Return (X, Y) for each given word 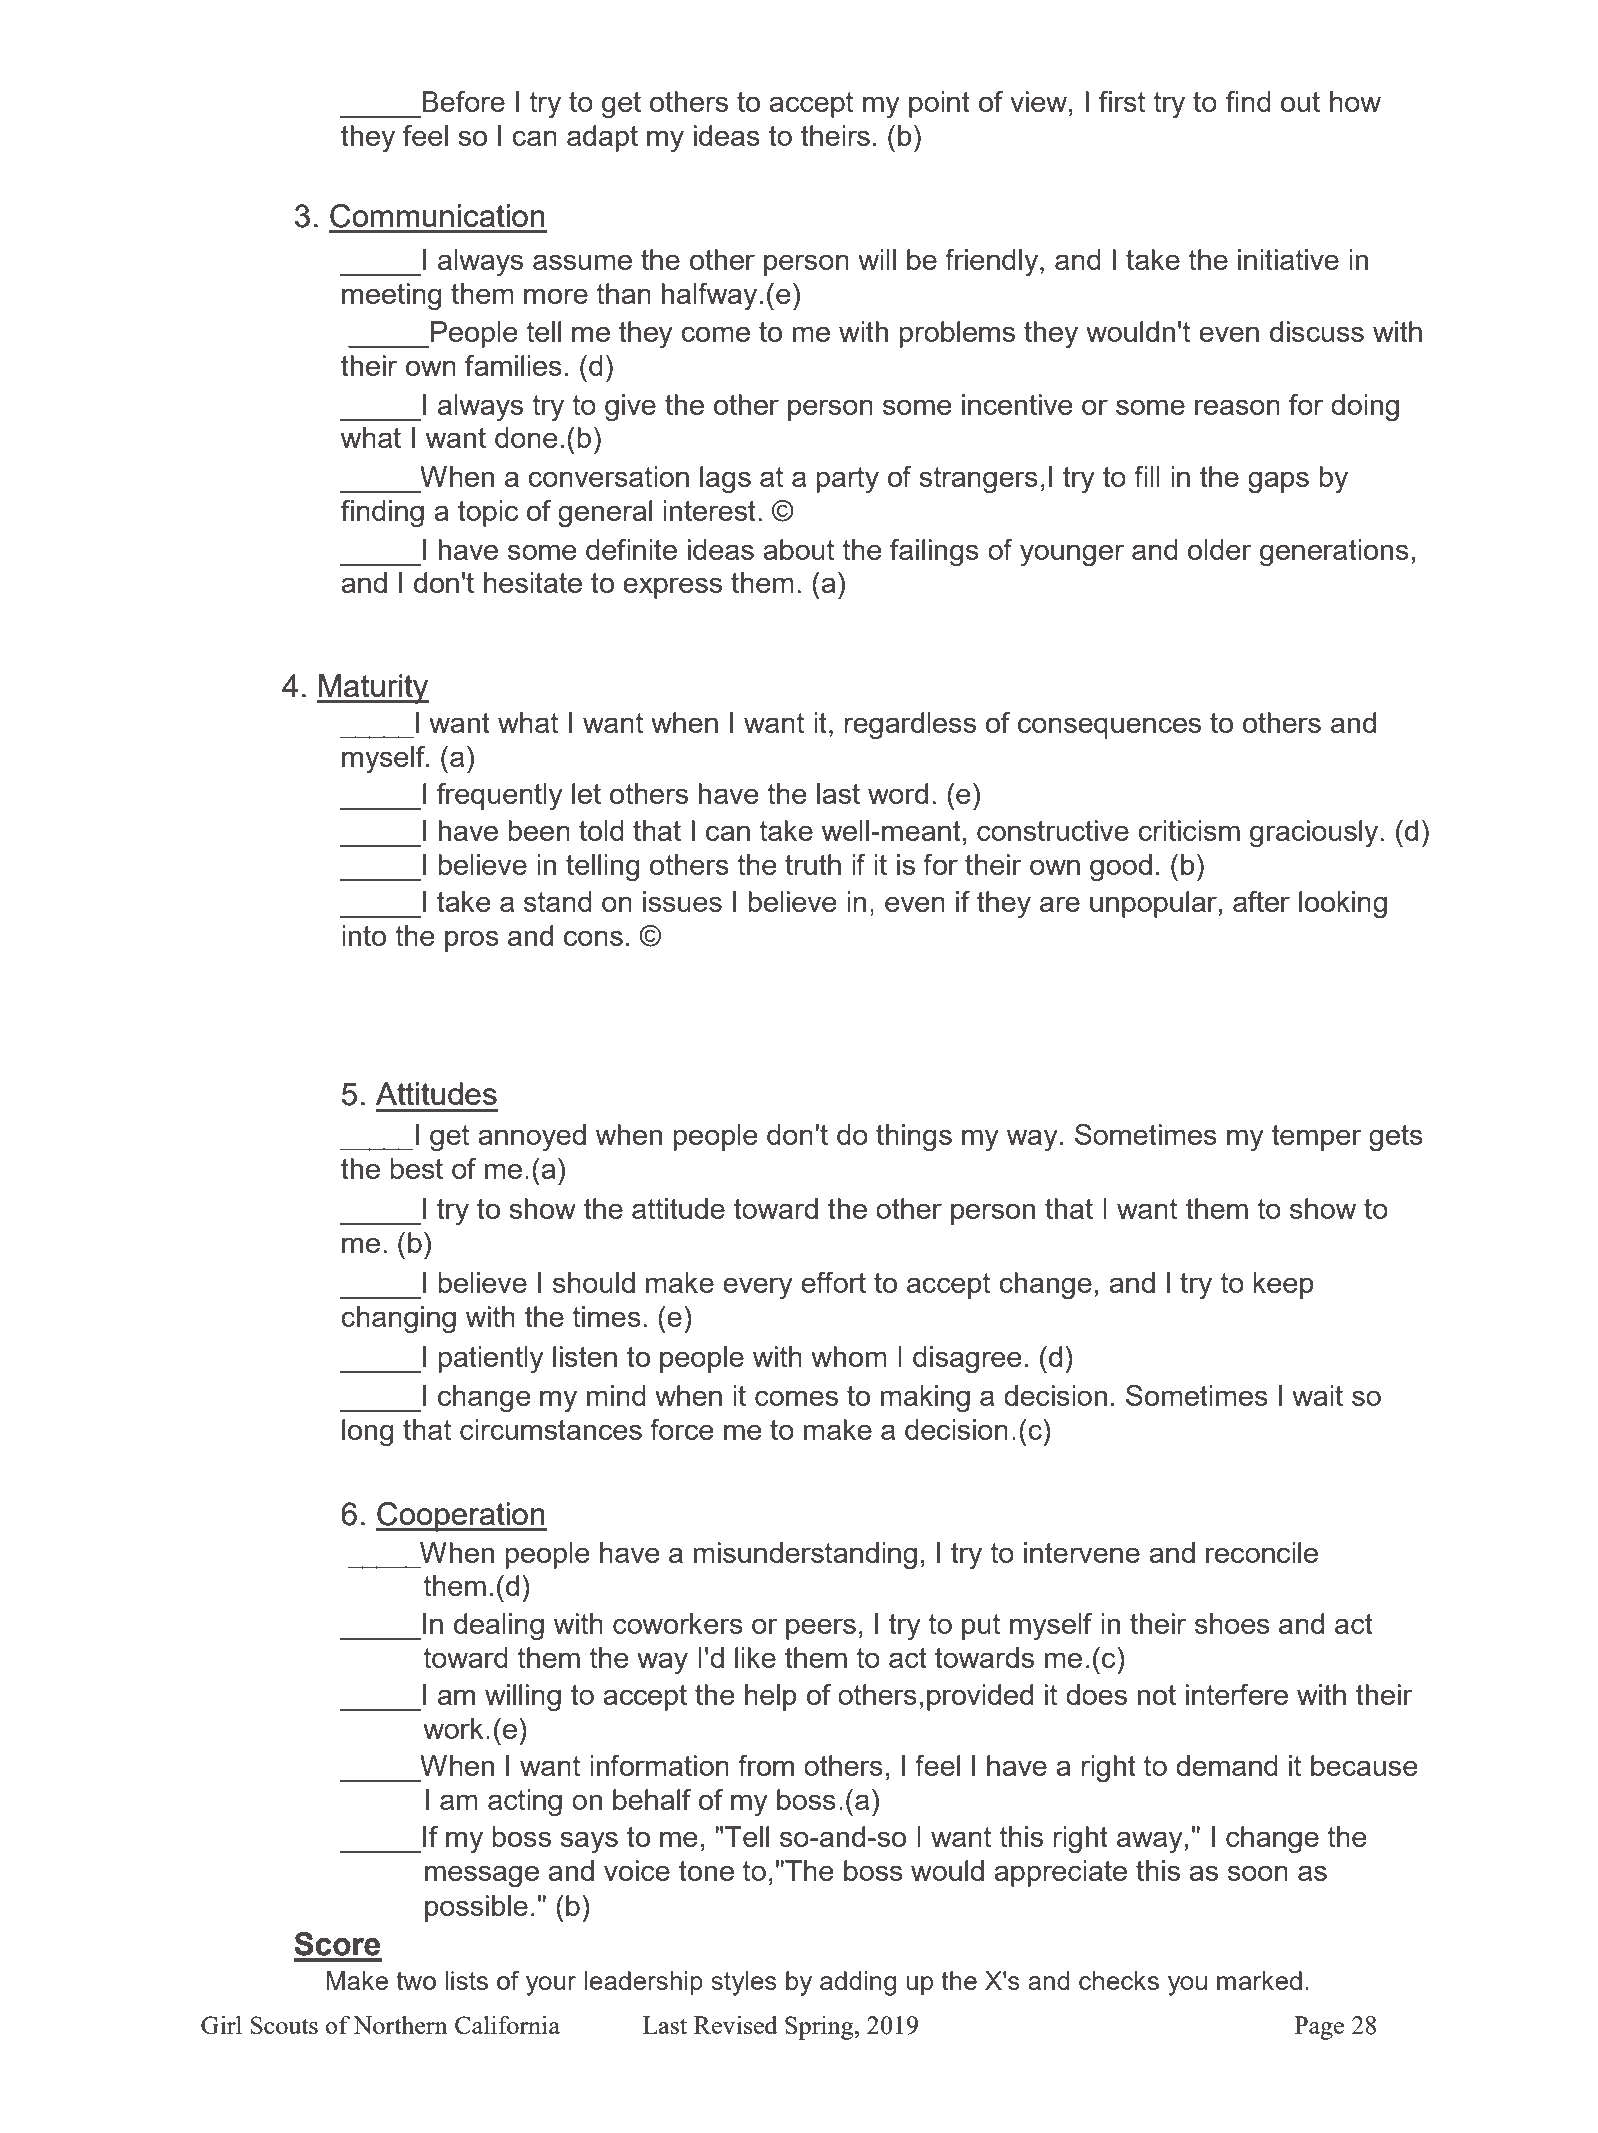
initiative (1288, 259)
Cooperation (461, 1517)
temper (1316, 1138)
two (416, 1981)
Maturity (373, 689)
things (914, 1138)
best (417, 1168)
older (1219, 549)
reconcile (1262, 1552)
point (939, 104)
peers (821, 1629)
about (798, 549)
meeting (391, 297)
